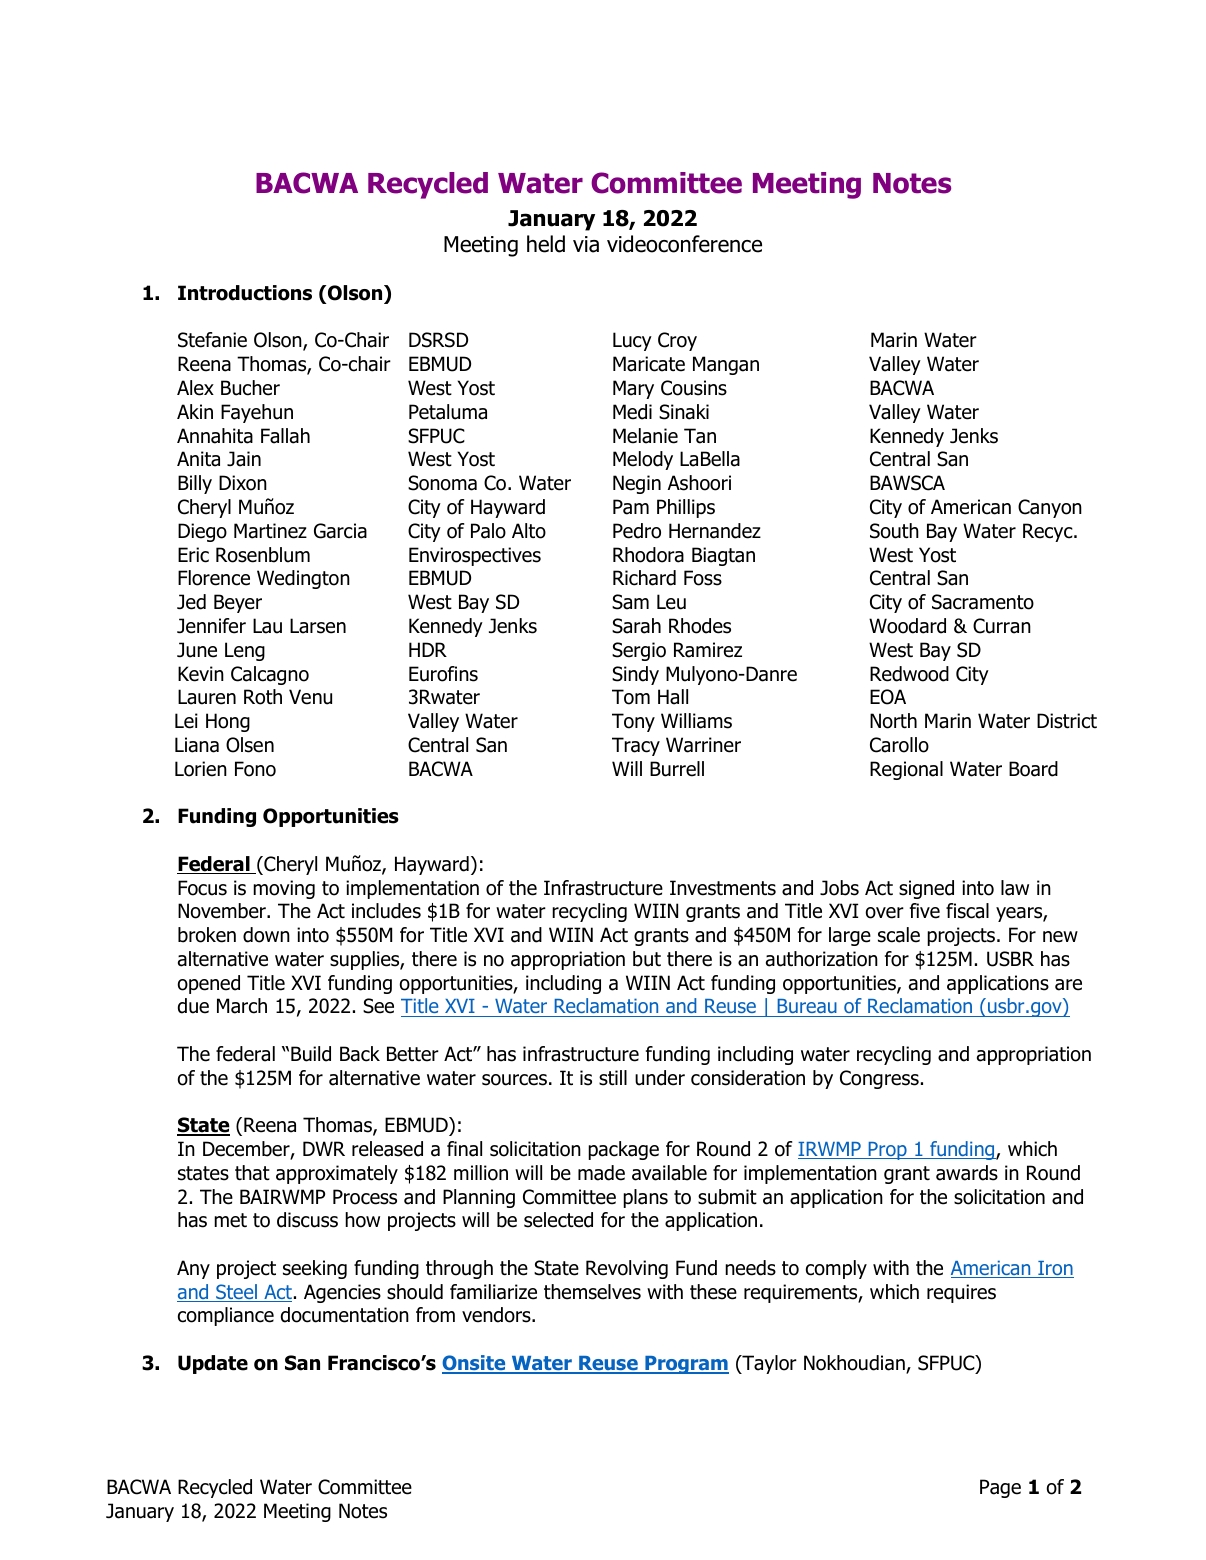 Image resolution: width=1206 pixels, height=1560 pixels. Describe the element at coordinates (586, 244) in the page. I see `via` at that location.
